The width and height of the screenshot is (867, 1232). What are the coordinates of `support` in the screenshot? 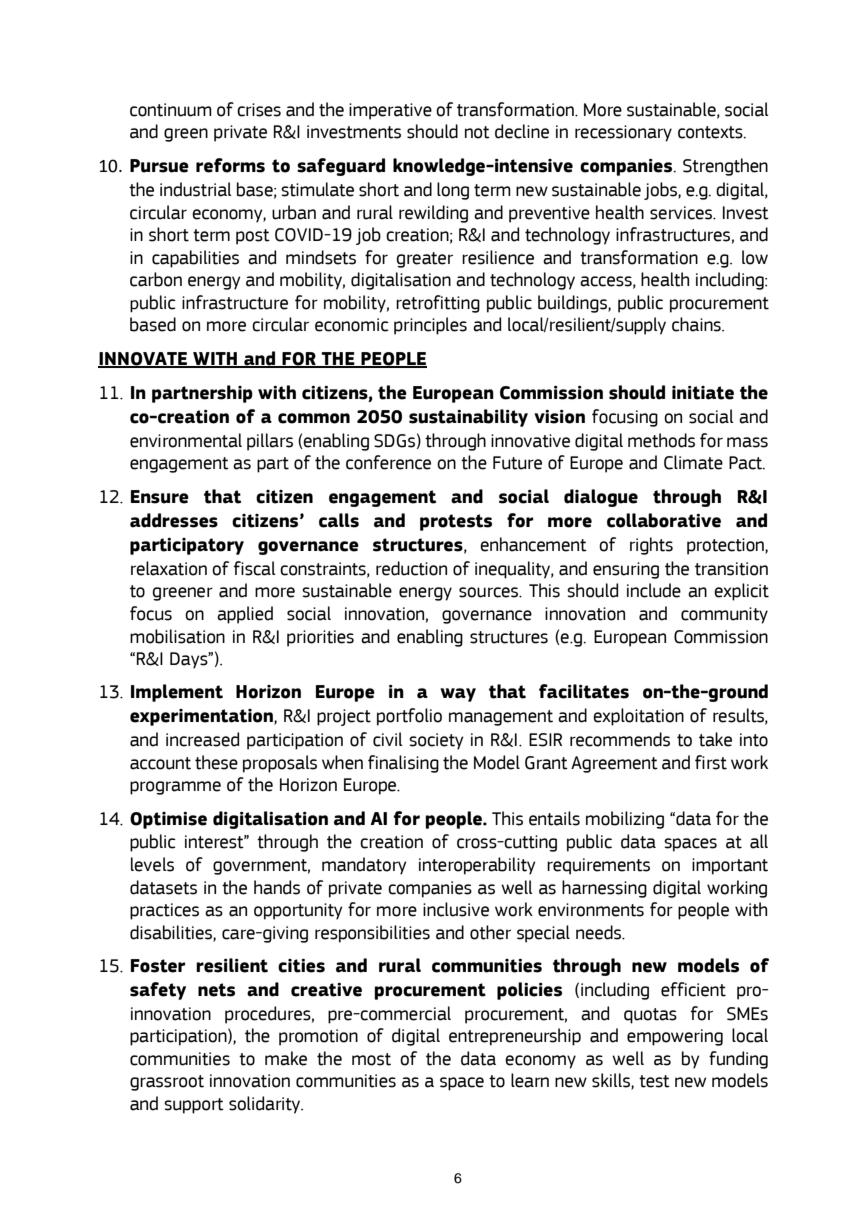 It's located at (194, 1106).
